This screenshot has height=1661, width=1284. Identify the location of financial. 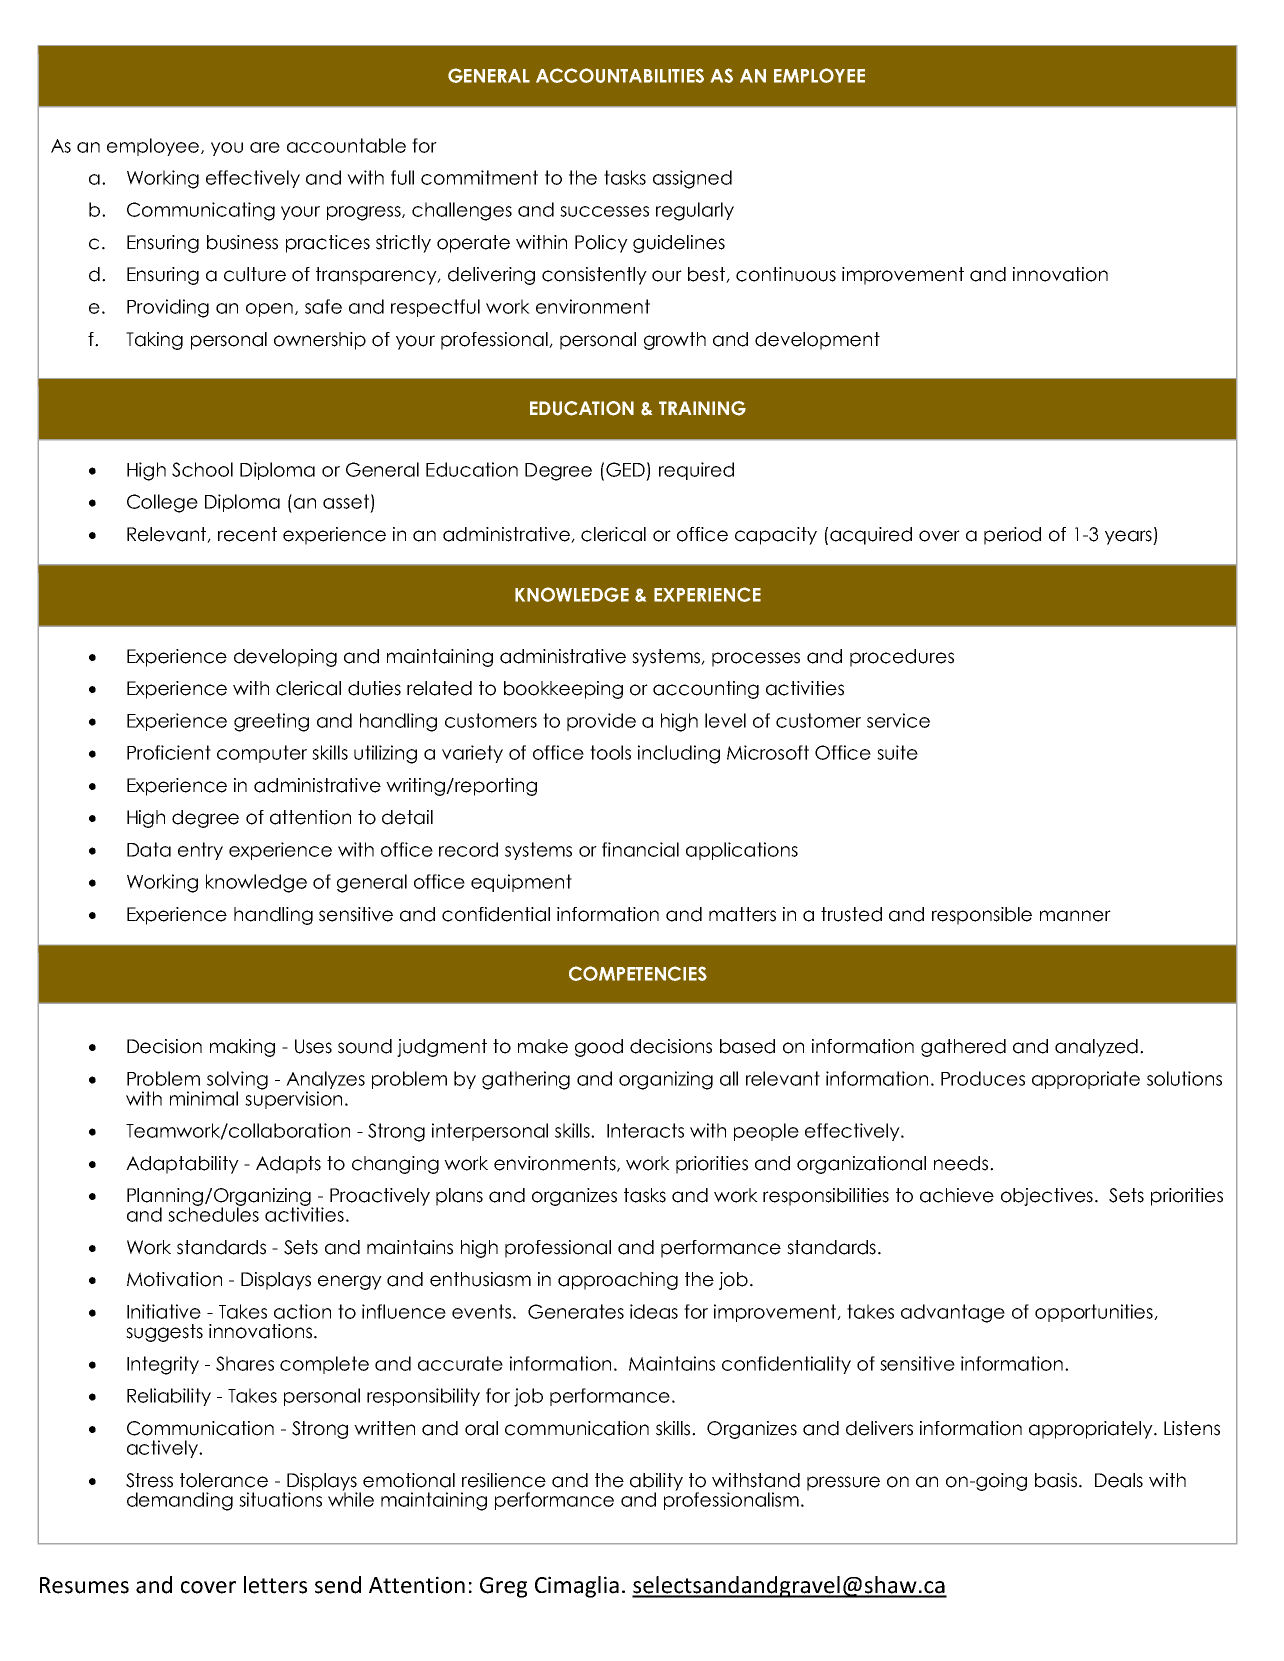
(640, 849).
